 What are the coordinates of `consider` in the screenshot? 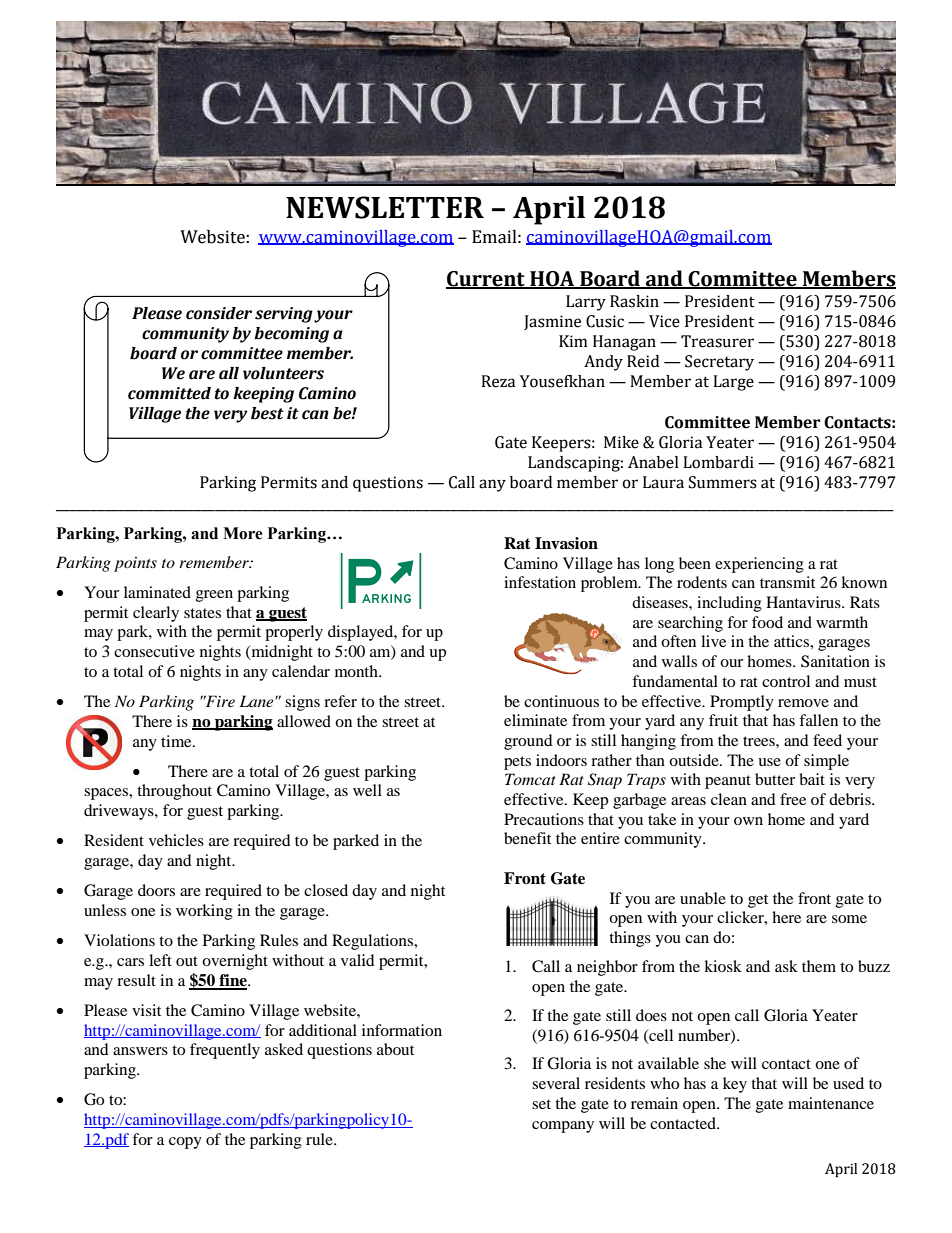 It's located at (219, 313).
